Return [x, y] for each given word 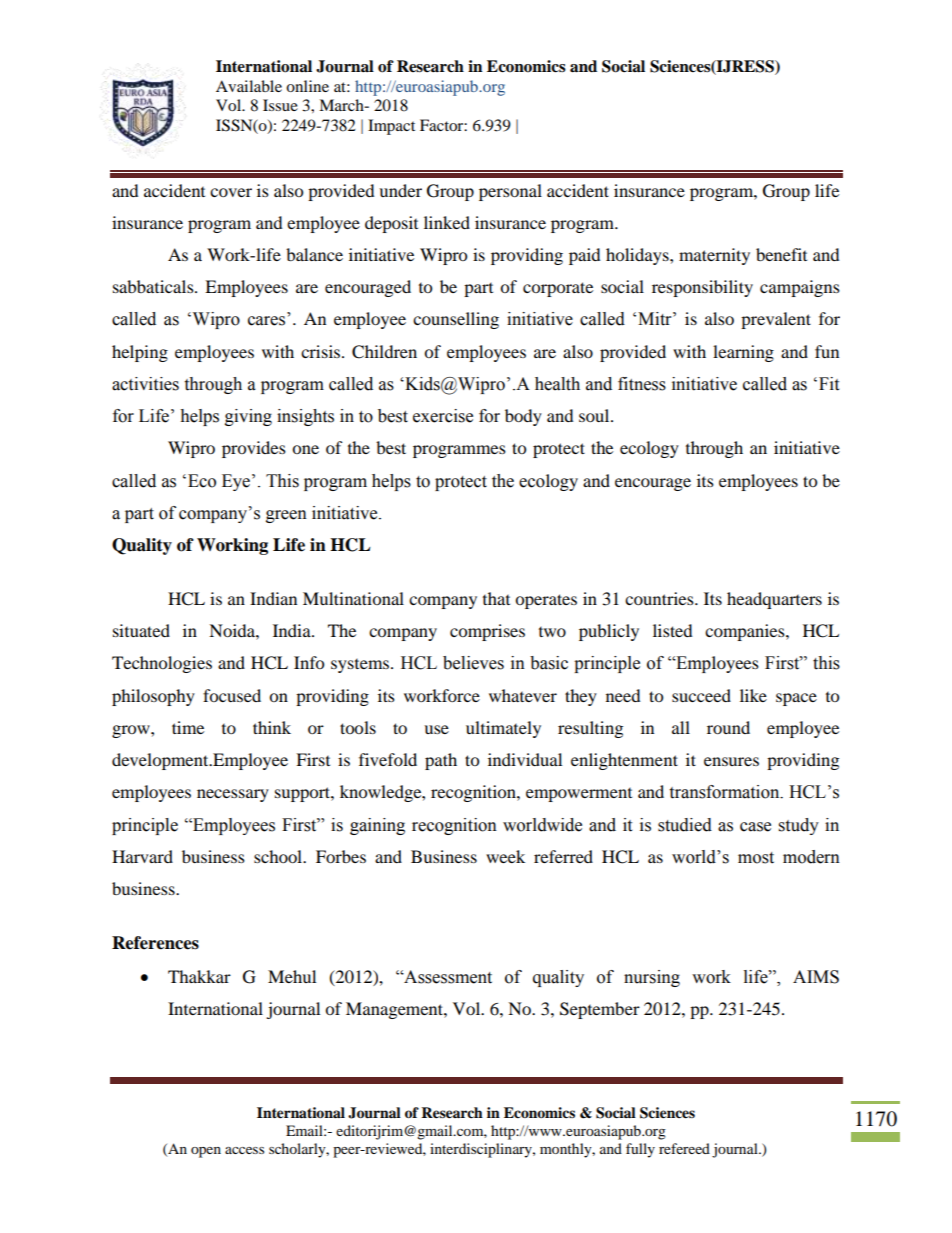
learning [743, 353]
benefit [781, 254]
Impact [391, 127]
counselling [456, 320]
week [505, 856]
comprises [487, 632]
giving [248, 417]
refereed [684, 1148]
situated [141, 630]
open [206, 1152]
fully [640, 1150]
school [279, 856]
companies [746, 632]
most [756, 858]
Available [249, 86]
